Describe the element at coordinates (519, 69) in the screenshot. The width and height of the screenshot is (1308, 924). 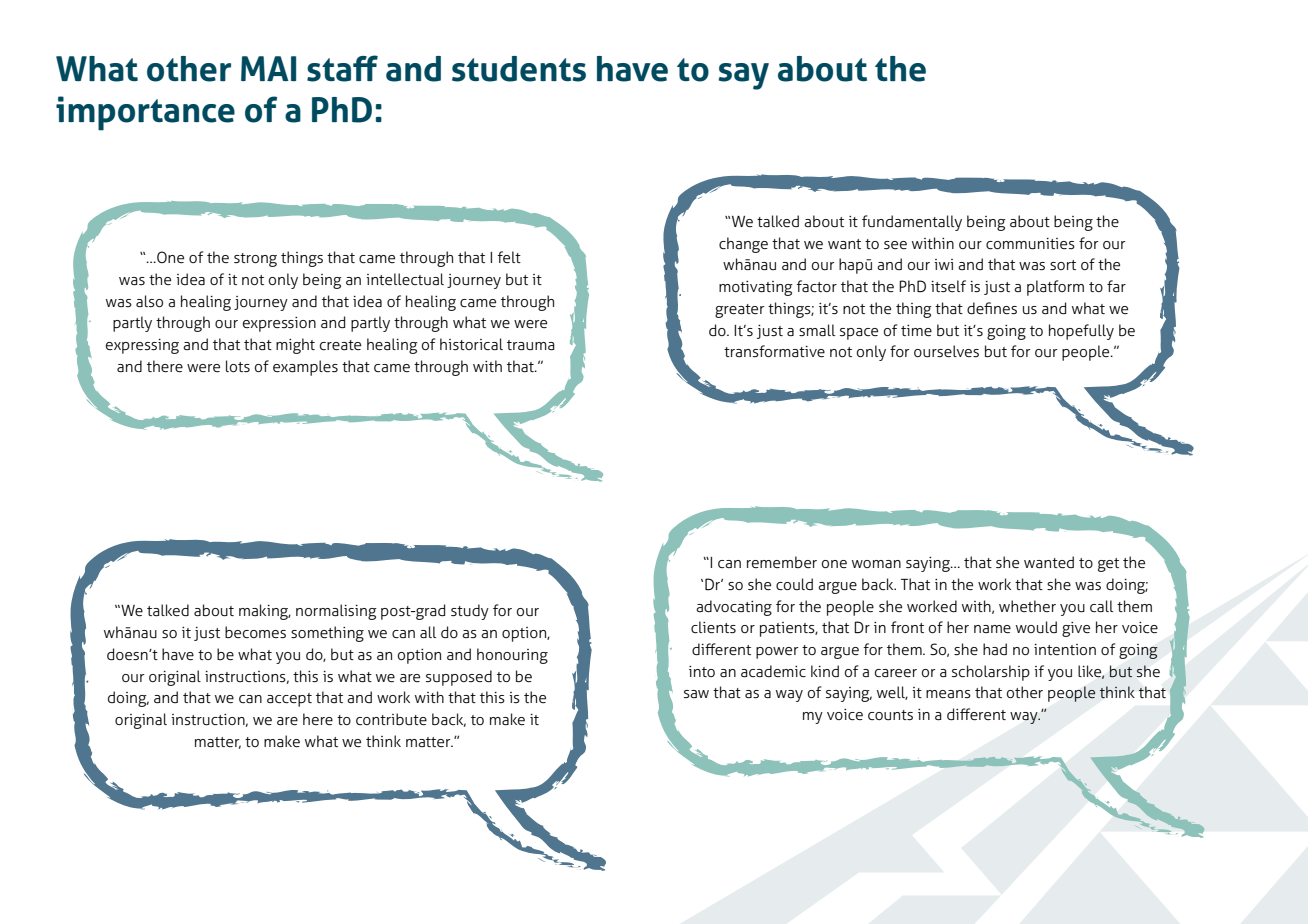
I see `students` at that location.
